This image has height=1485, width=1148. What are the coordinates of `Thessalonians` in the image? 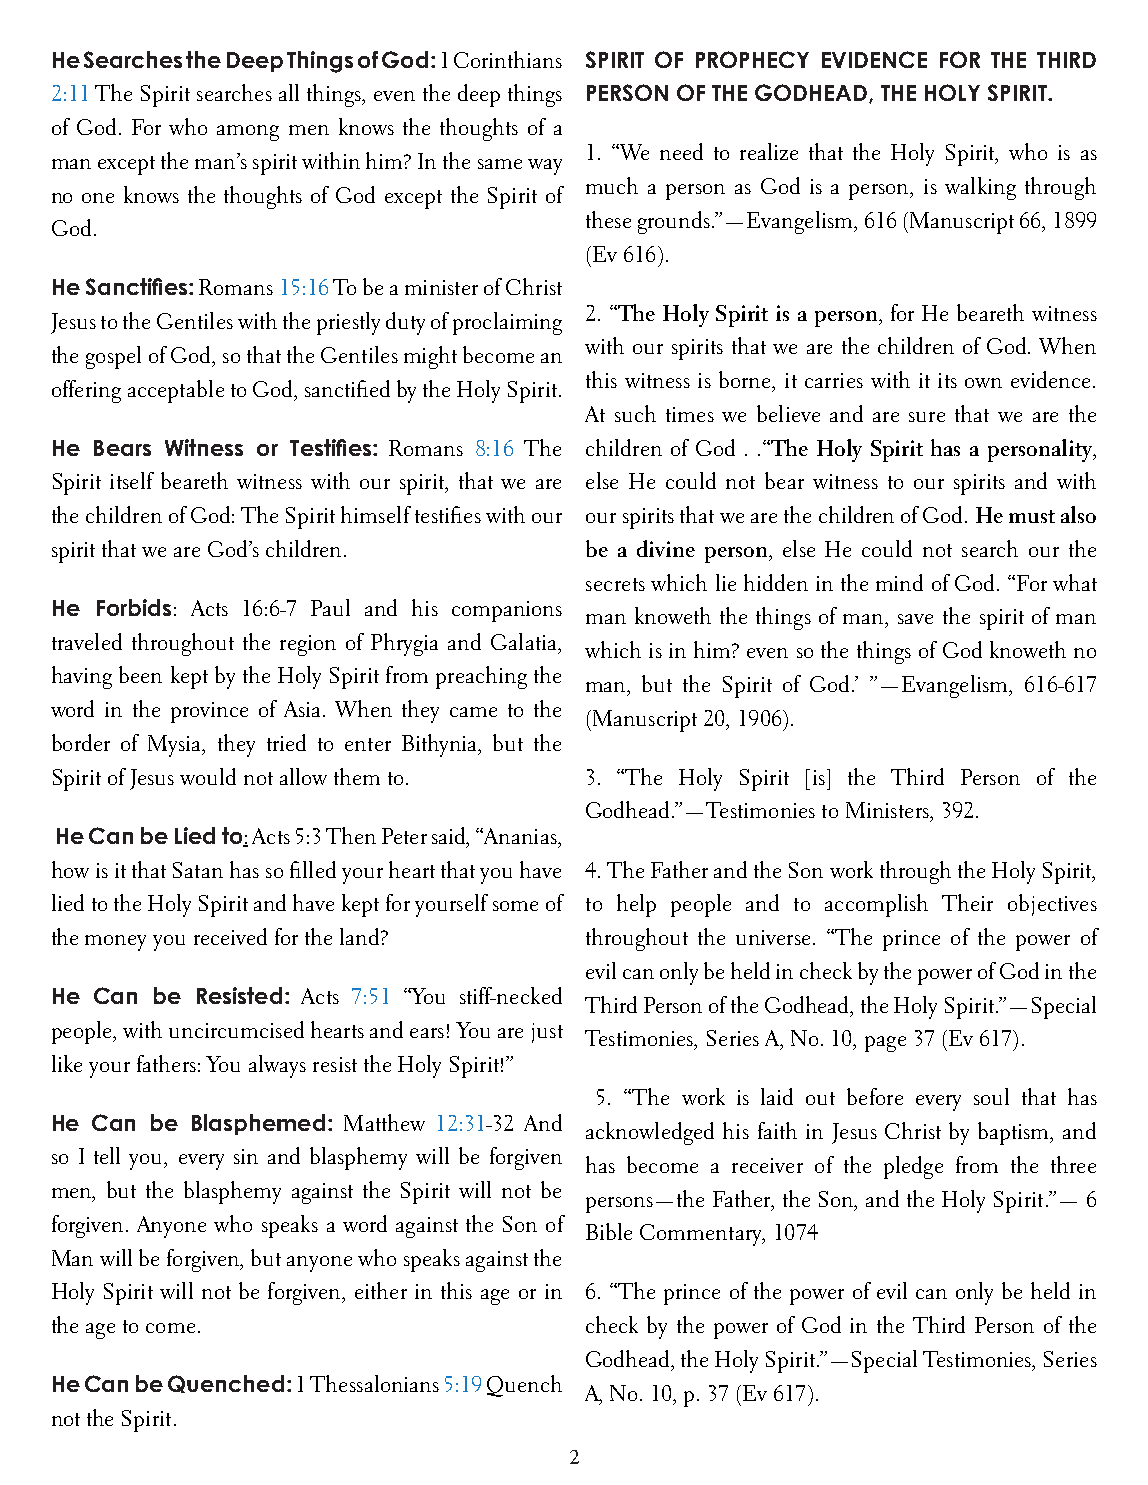 It's located at (374, 1383).
